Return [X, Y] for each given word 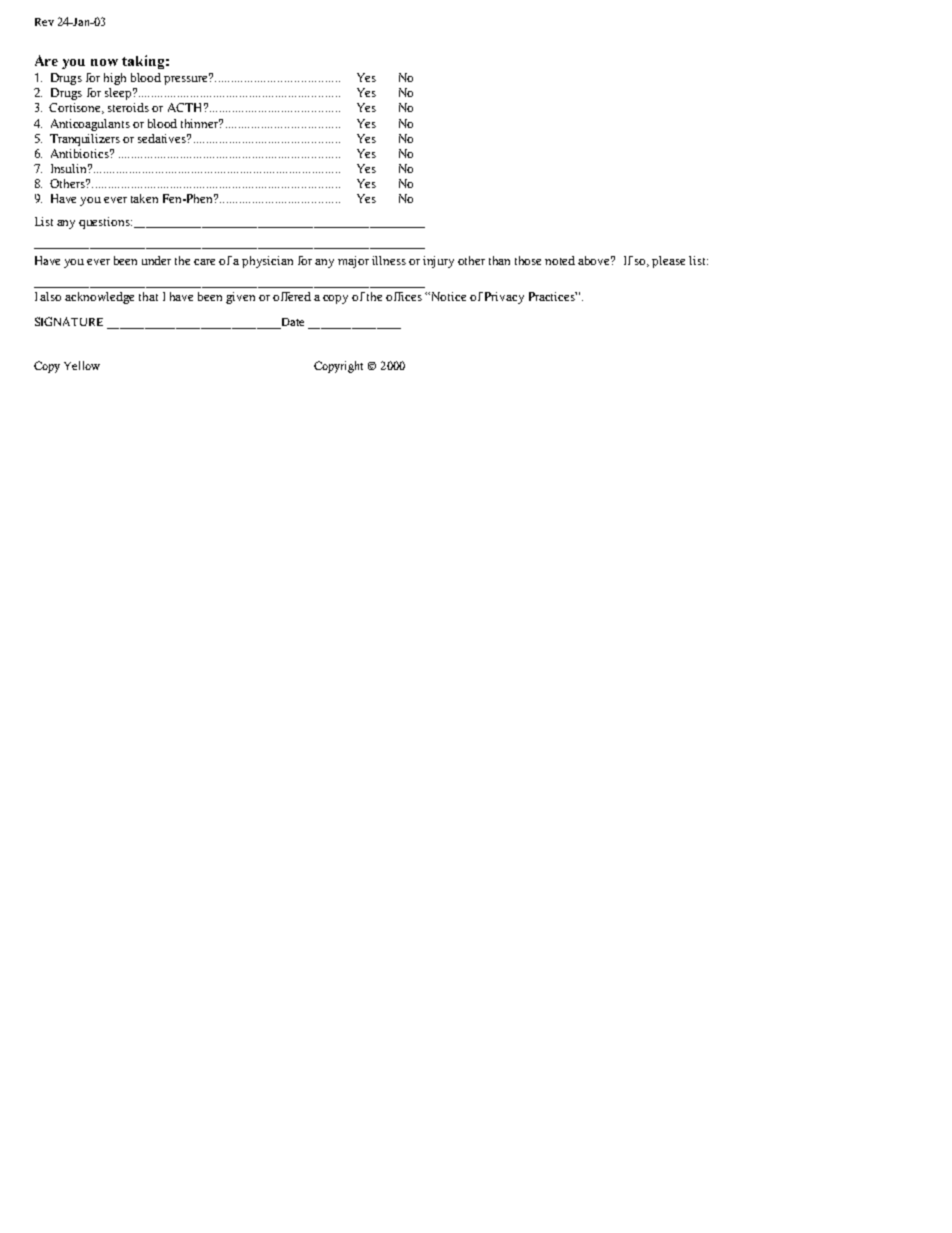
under [156, 260]
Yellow [82, 365]
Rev [44, 22]
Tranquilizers [85, 140]
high [115, 79]
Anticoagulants [90, 125]
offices [404, 296]
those [528, 260]
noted [560, 260]
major [353, 262]
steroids [128, 107]
